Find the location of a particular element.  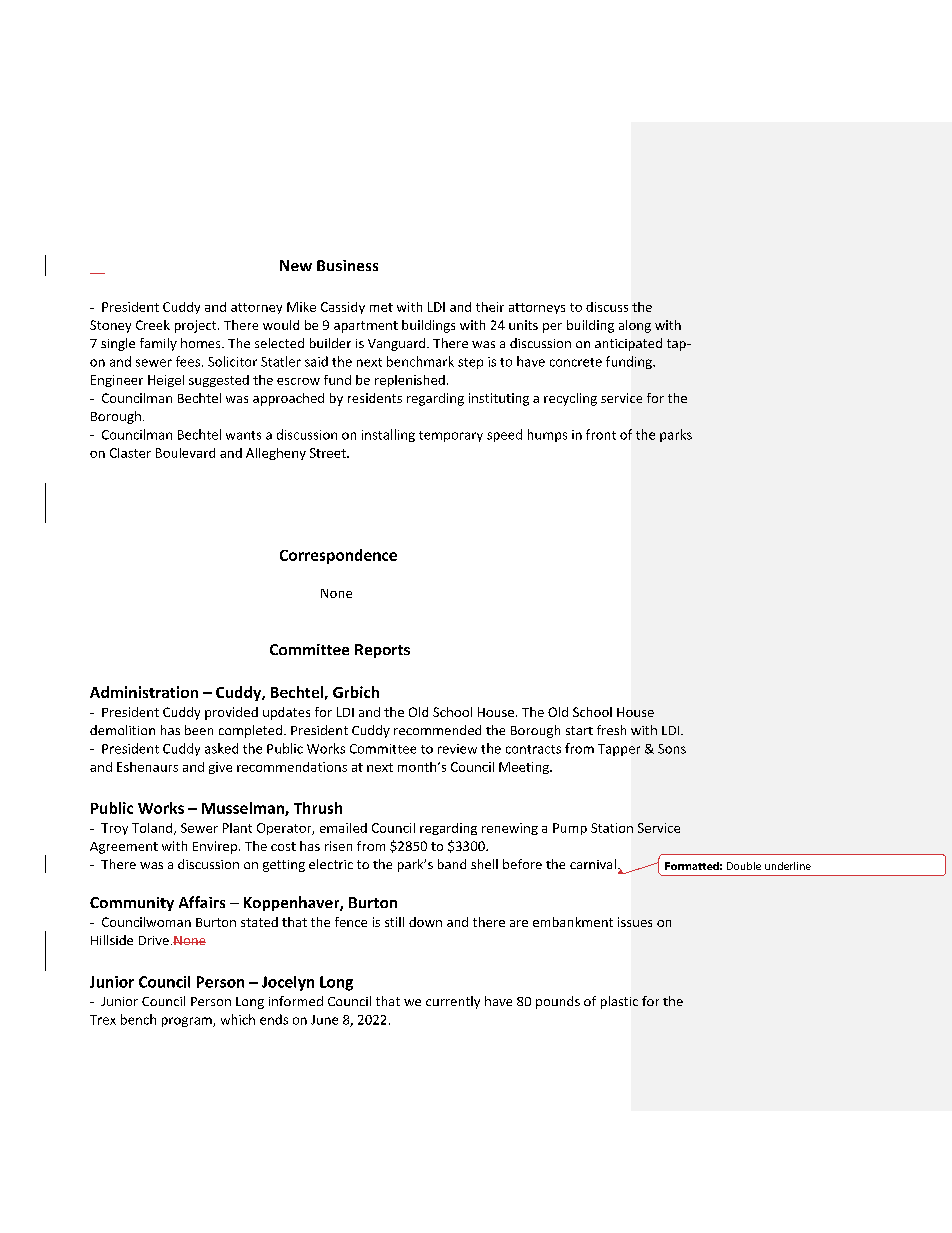

Double is located at coordinates (744, 866).
